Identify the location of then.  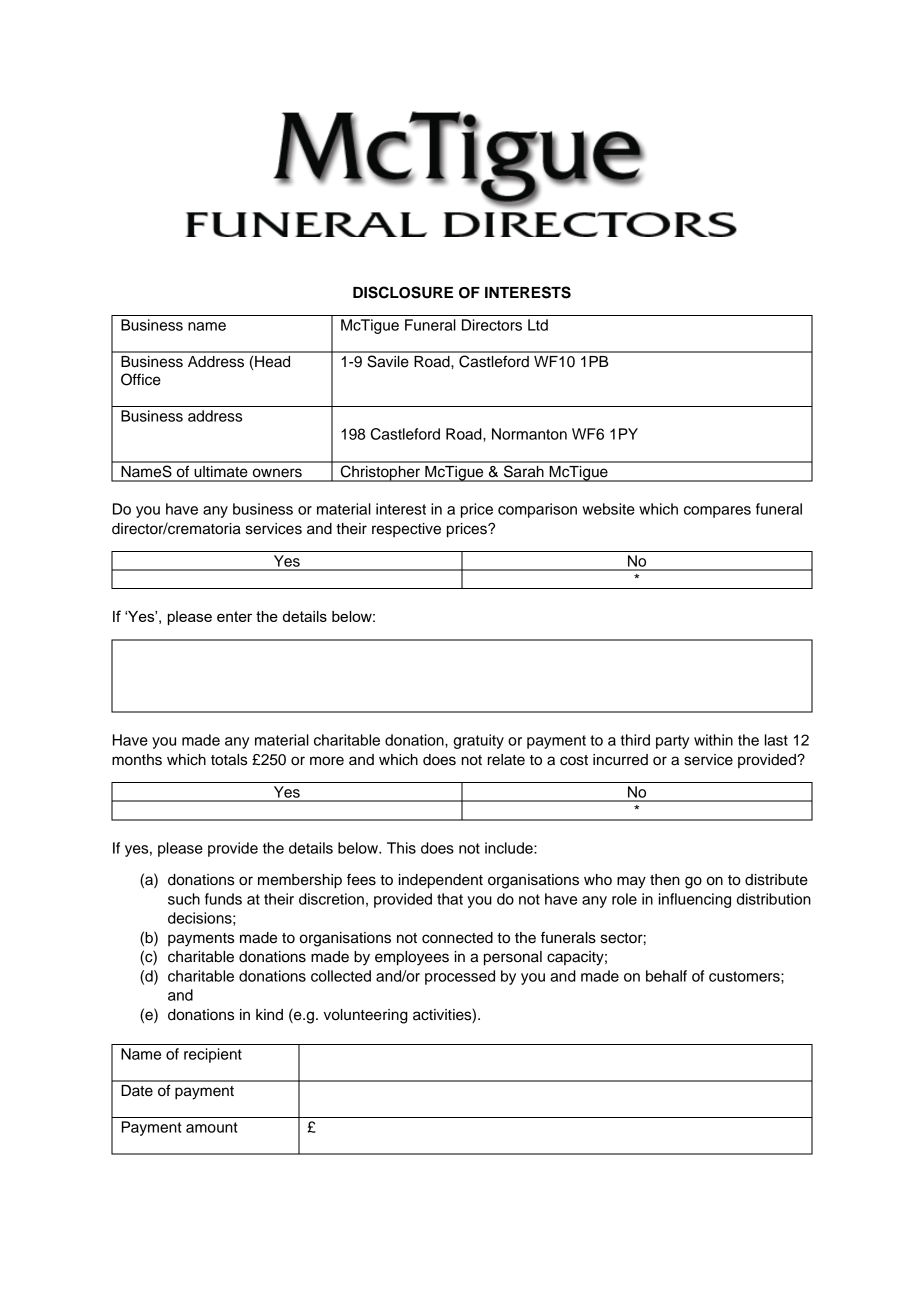
(665, 880).
